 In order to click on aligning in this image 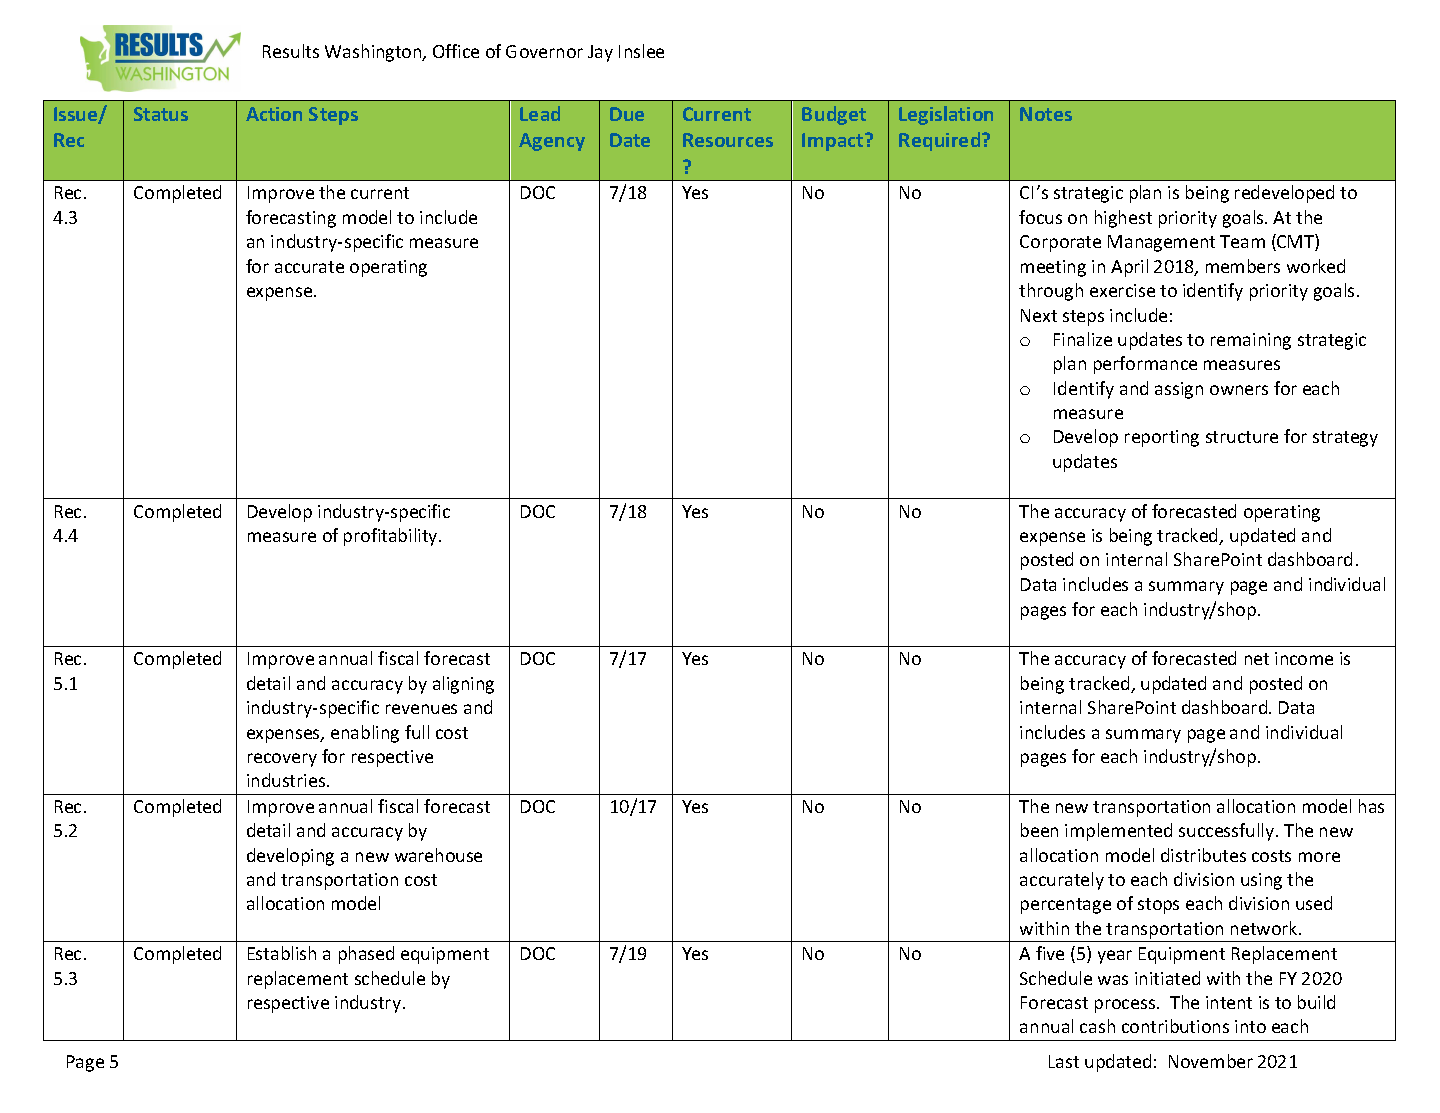, I will do `click(463, 685)`.
